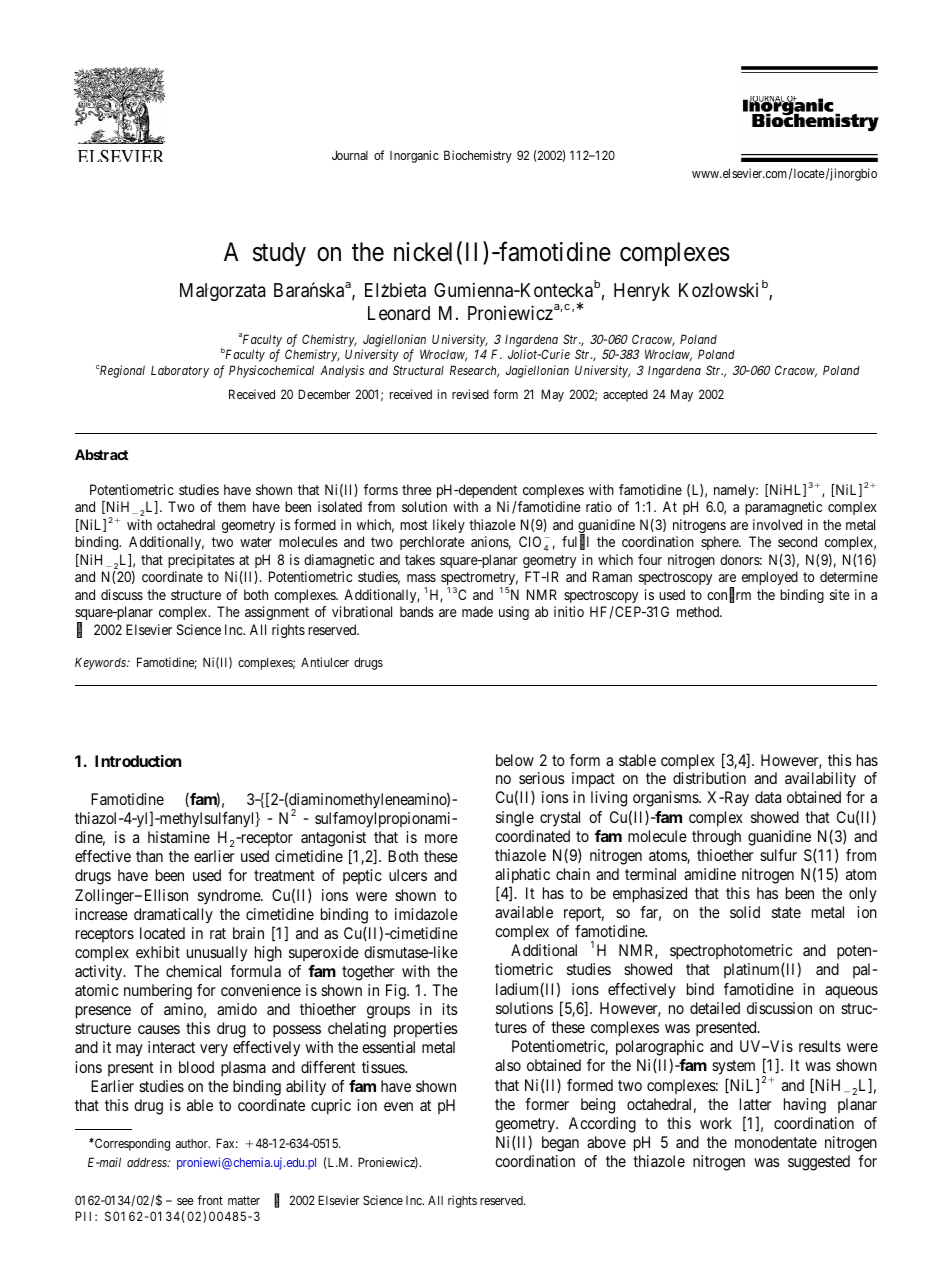 This document has height=1271, width=952. I want to click on Henryk, so click(642, 292).
